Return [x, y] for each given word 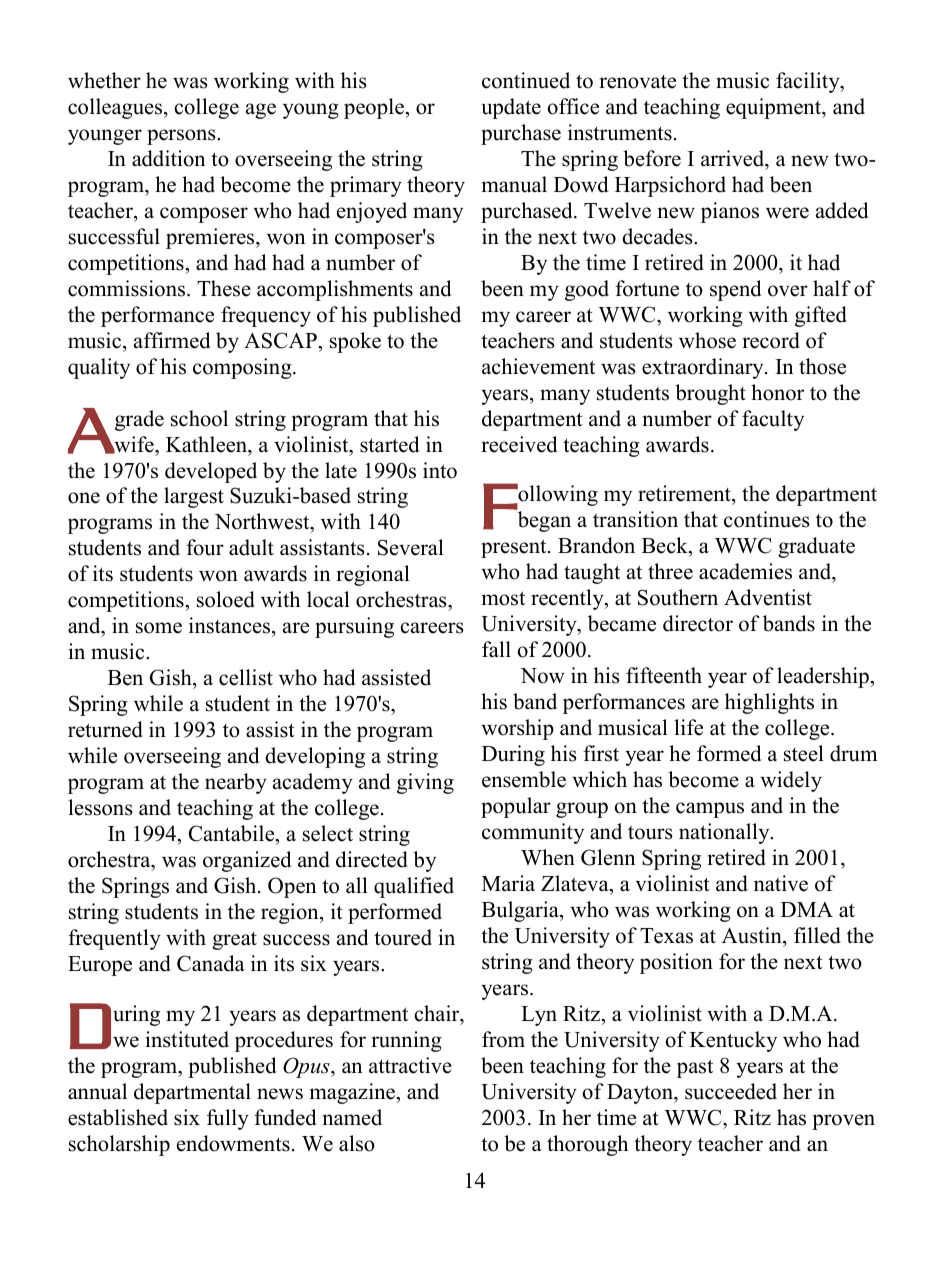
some [159, 628]
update [511, 108]
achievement [538, 366]
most [503, 598]
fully [228, 1119]
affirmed [172, 340]
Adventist [768, 597]
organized [247, 861]
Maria [508, 883]
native [781, 883]
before [652, 158]
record [771, 340]
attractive [410, 1065]
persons [182, 137]
